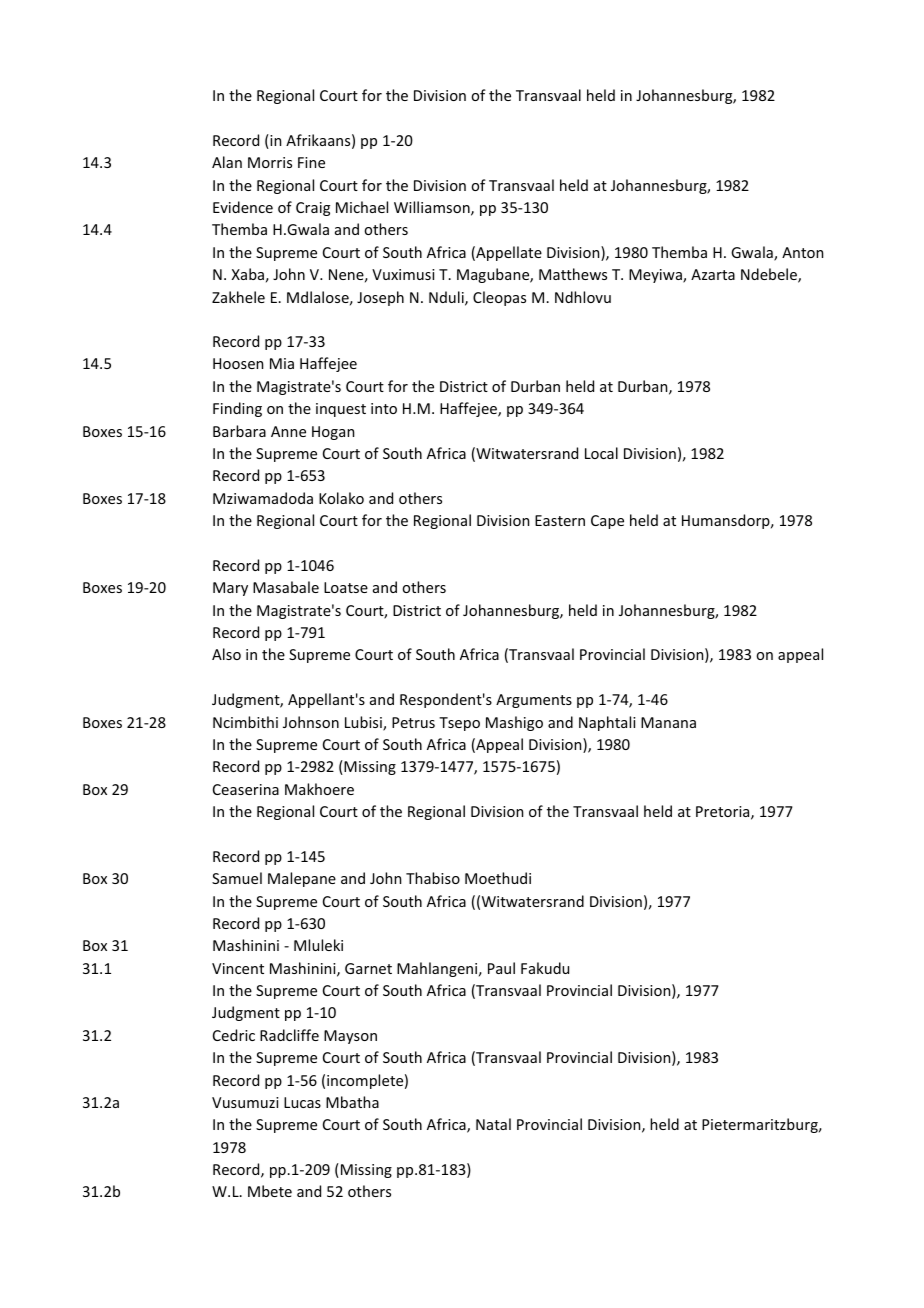 This image has height=1308, width=924. I want to click on Naphtali, so click(607, 723).
